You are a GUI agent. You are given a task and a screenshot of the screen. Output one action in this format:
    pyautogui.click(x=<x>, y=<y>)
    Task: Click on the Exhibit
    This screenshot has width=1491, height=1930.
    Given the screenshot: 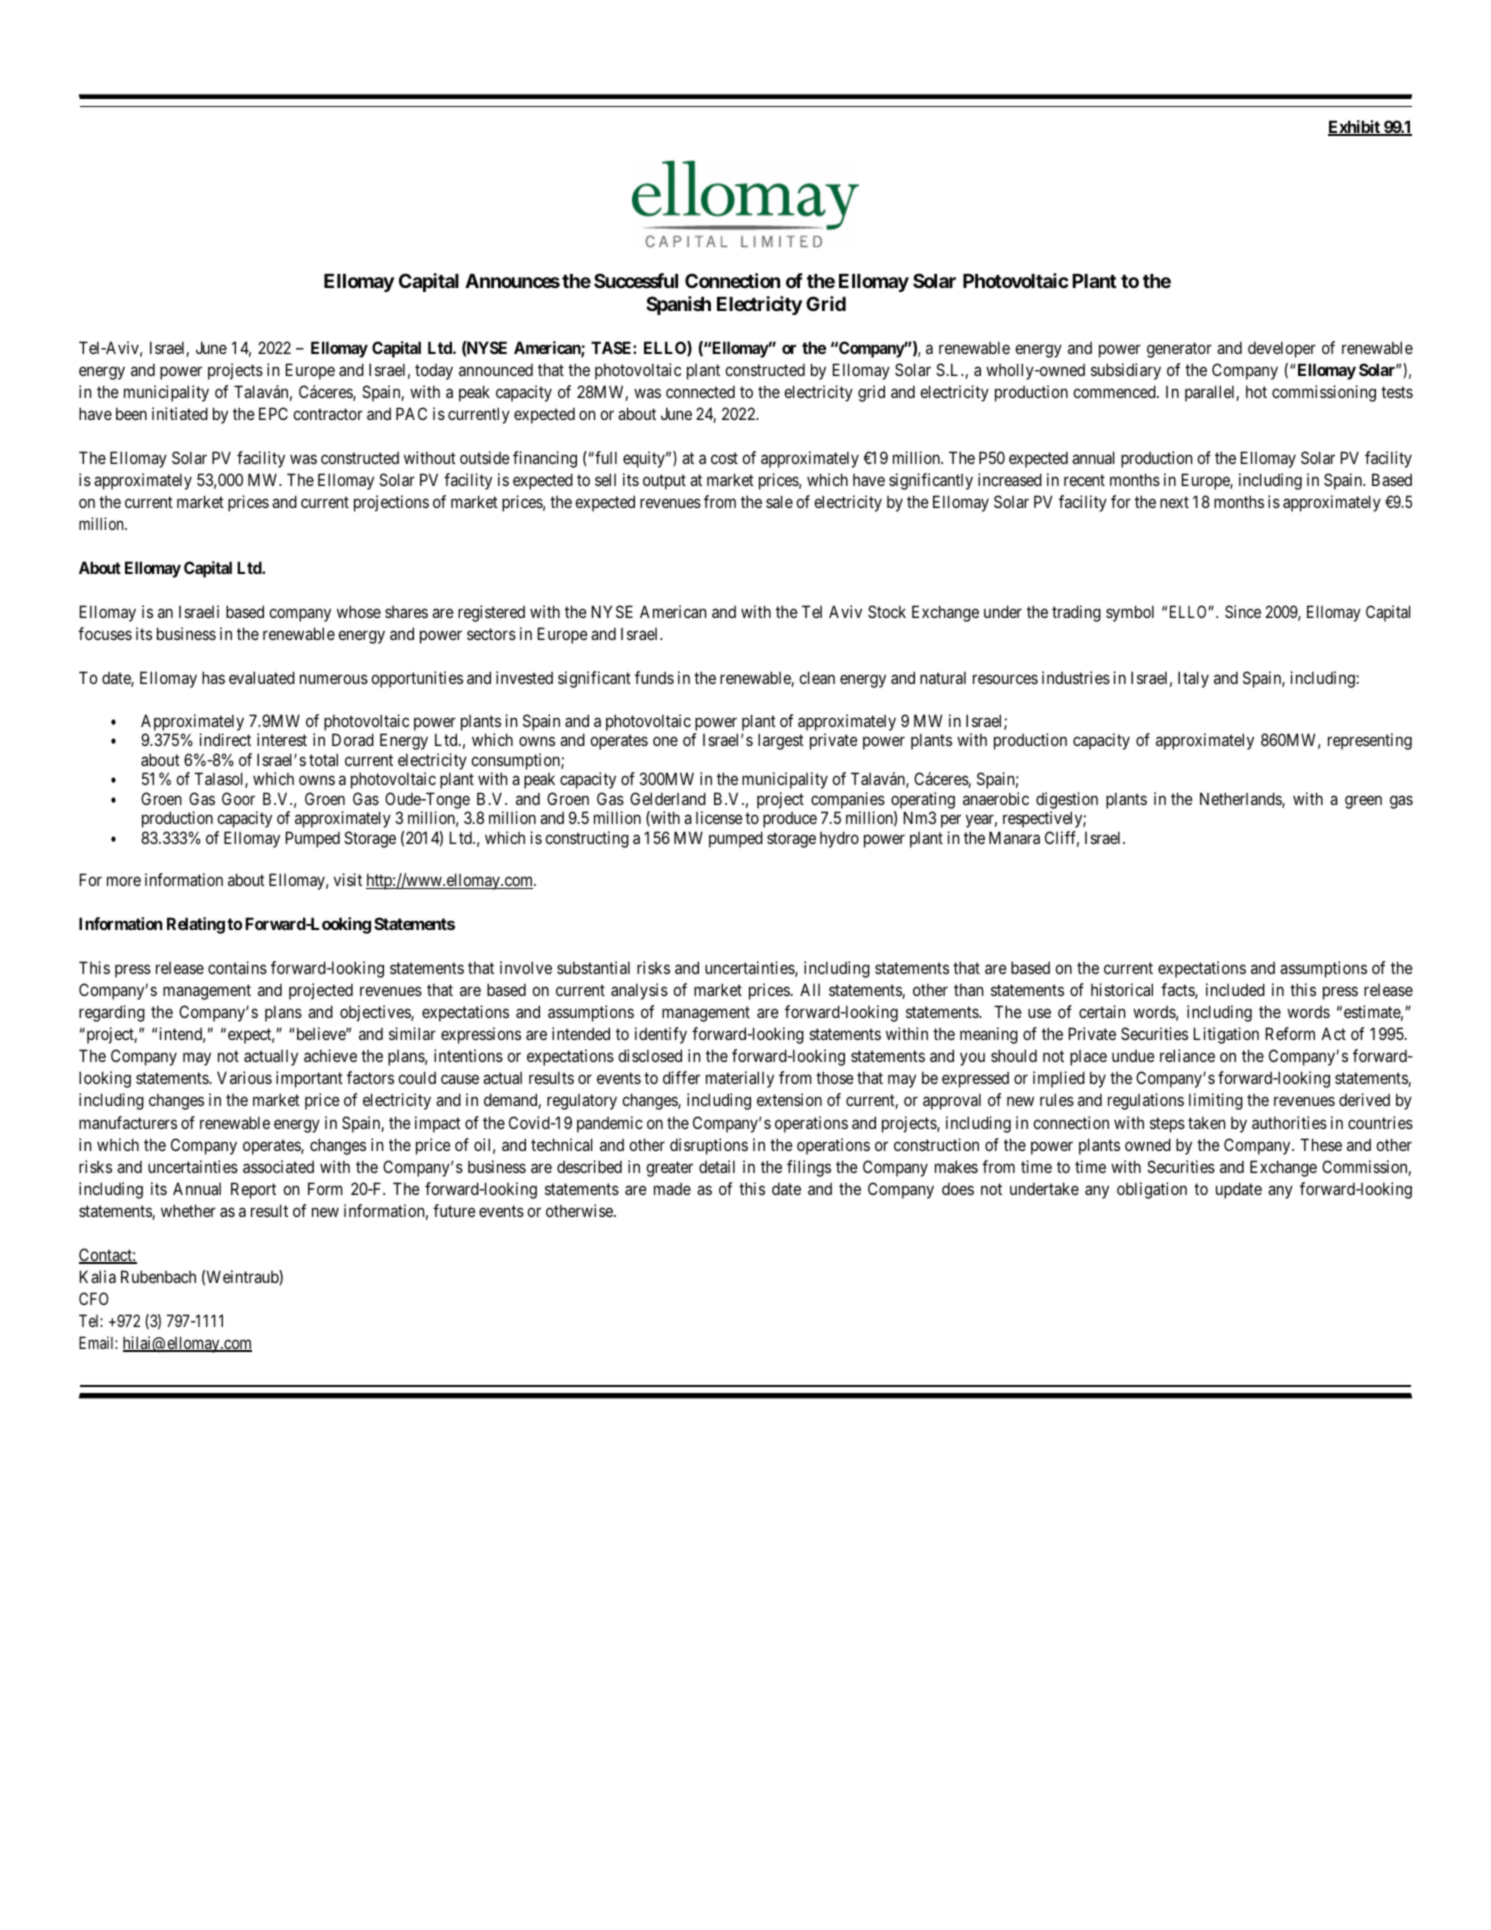 What is the action you would take?
    pyautogui.click(x=1355, y=128)
